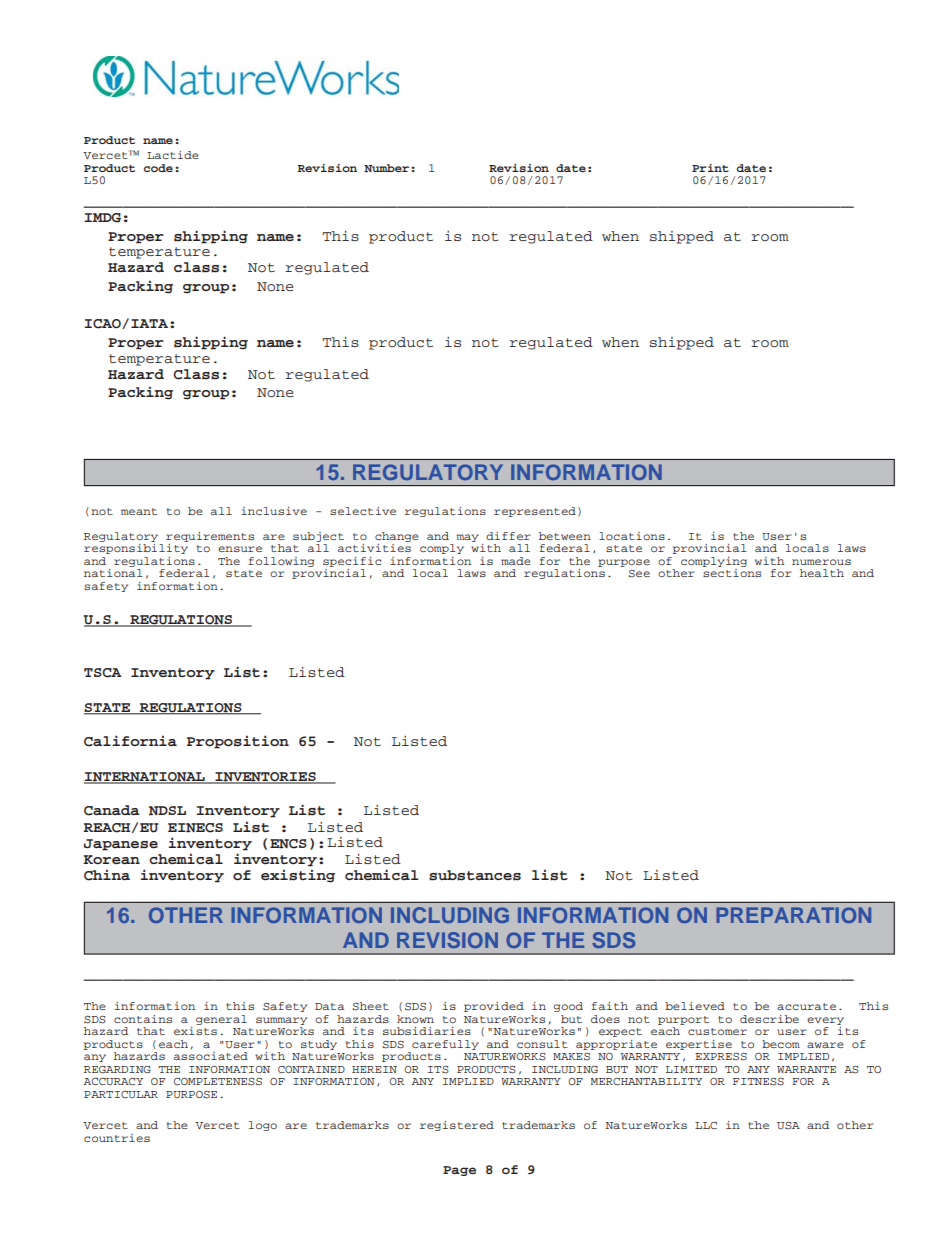  Describe the element at coordinates (535, 512) in the screenshot. I see `represented` at that location.
